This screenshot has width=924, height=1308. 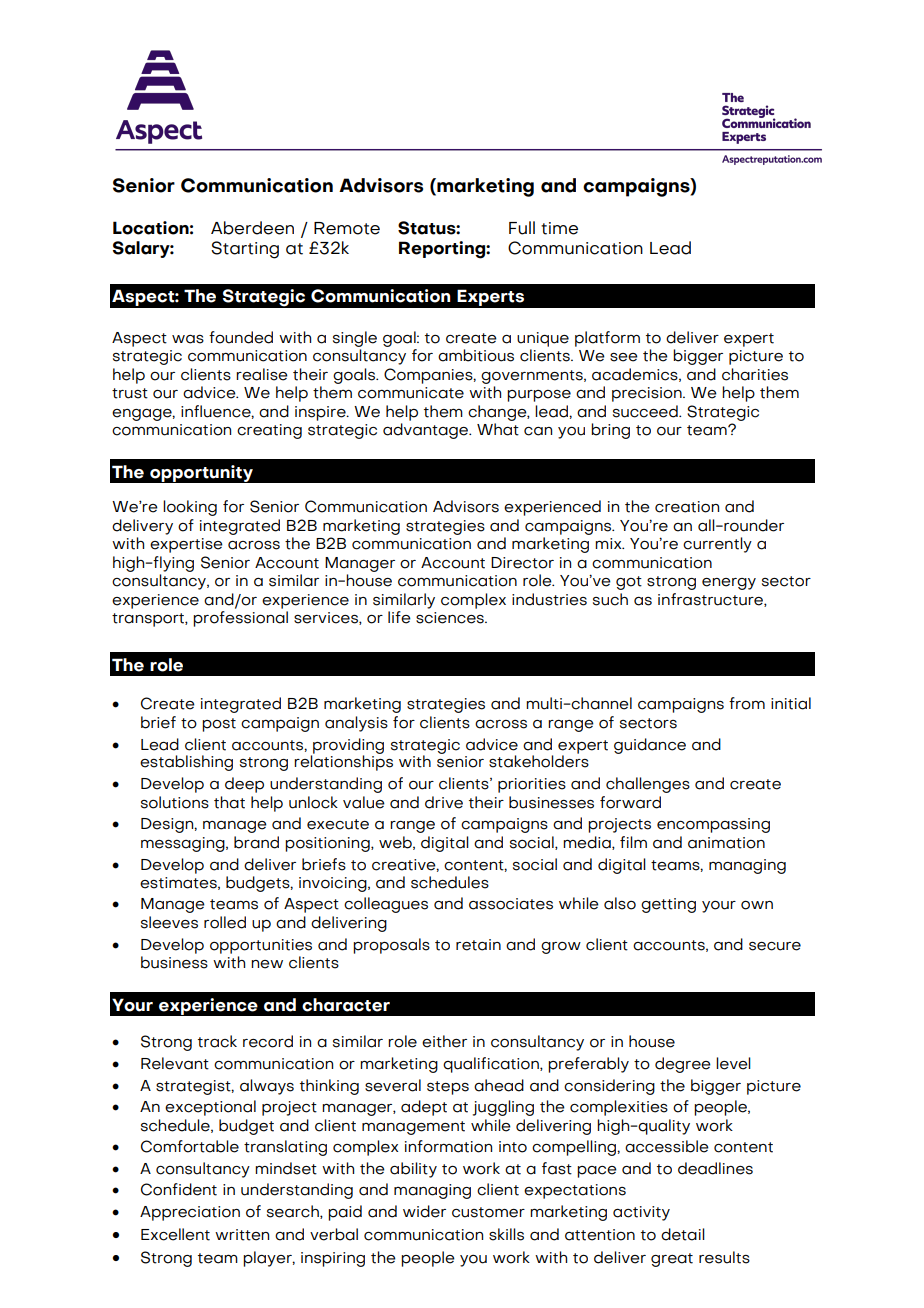 I want to click on Starting, so click(x=245, y=250).
